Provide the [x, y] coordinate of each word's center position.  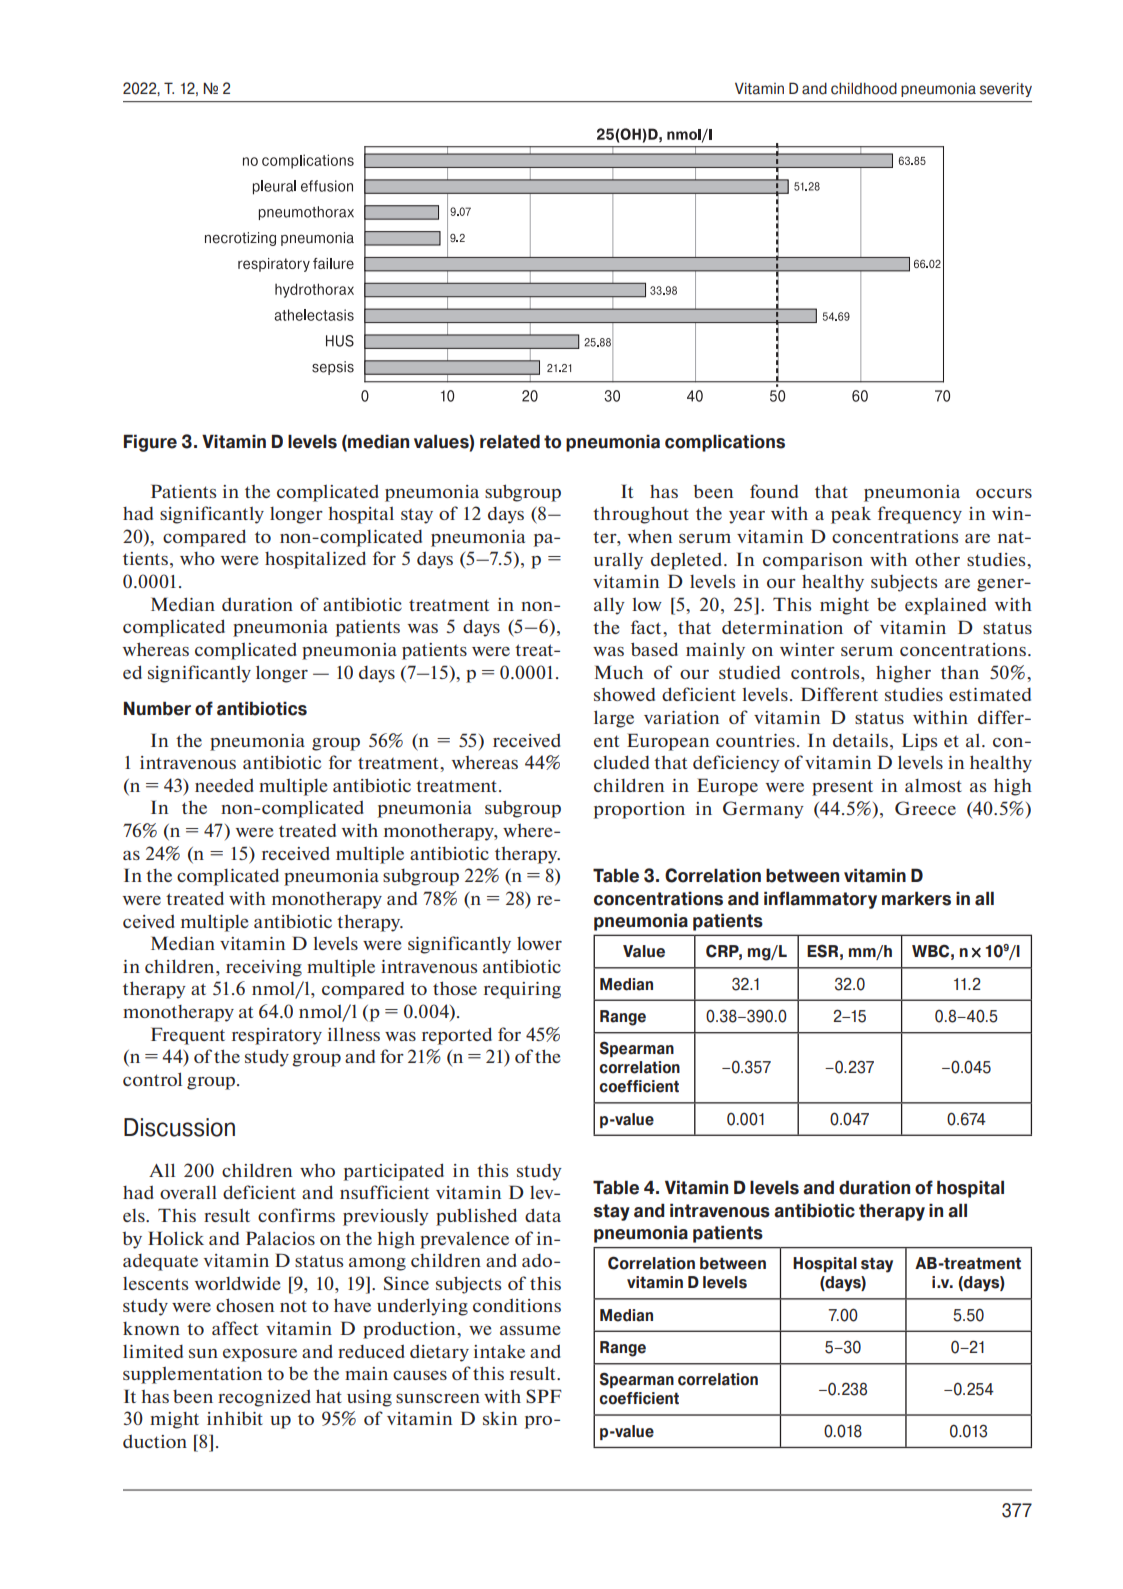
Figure [150, 443]
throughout [641, 515]
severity [1006, 89]
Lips [919, 742]
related [510, 441]
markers [916, 898]
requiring [522, 990]
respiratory [277, 1036]
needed [224, 785]
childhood [864, 88]
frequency [920, 515]
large [614, 719]
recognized [264, 1398]
